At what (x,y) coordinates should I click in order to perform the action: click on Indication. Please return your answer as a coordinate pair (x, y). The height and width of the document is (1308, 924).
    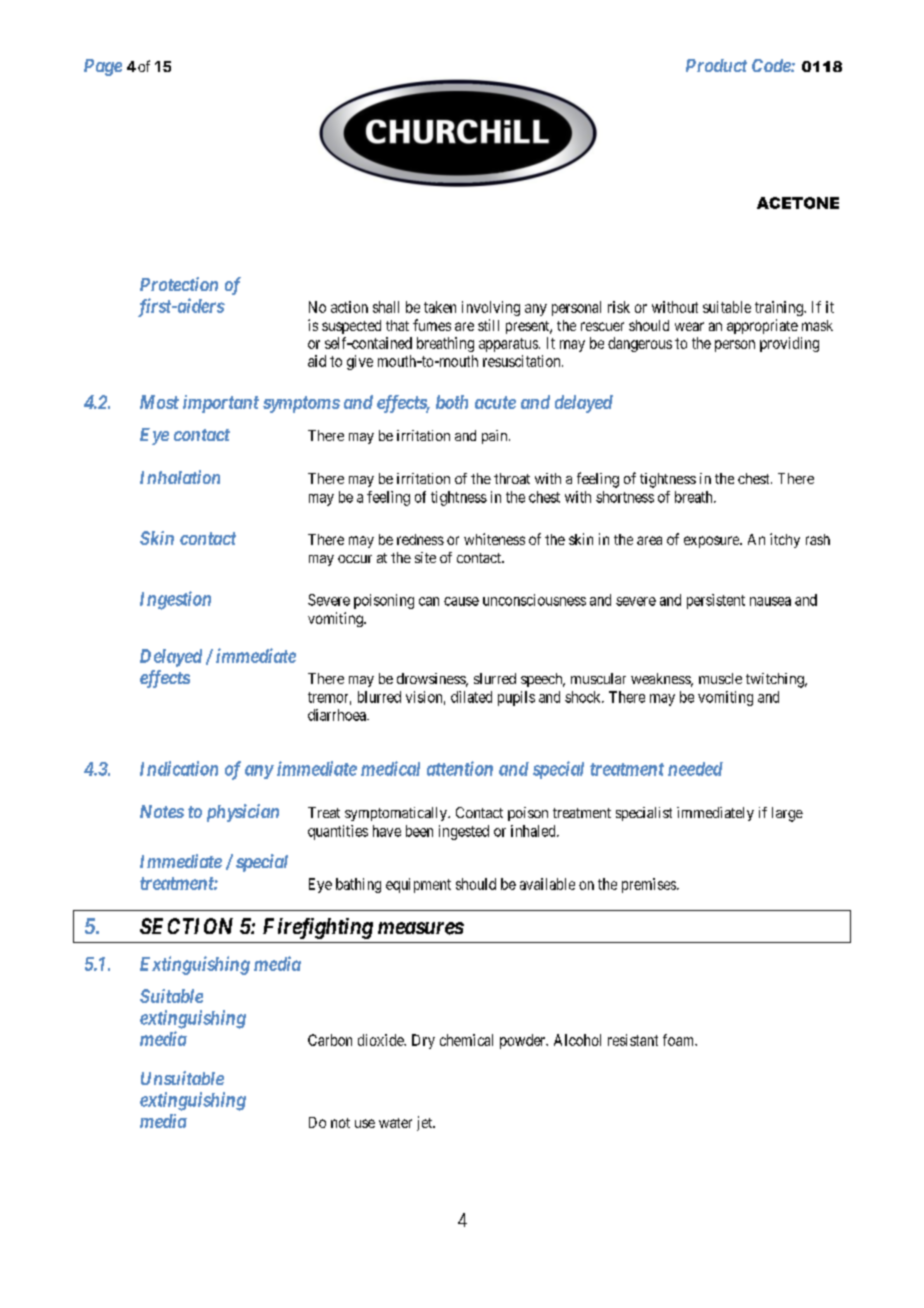
    Looking at the image, I should click on (179, 768).
